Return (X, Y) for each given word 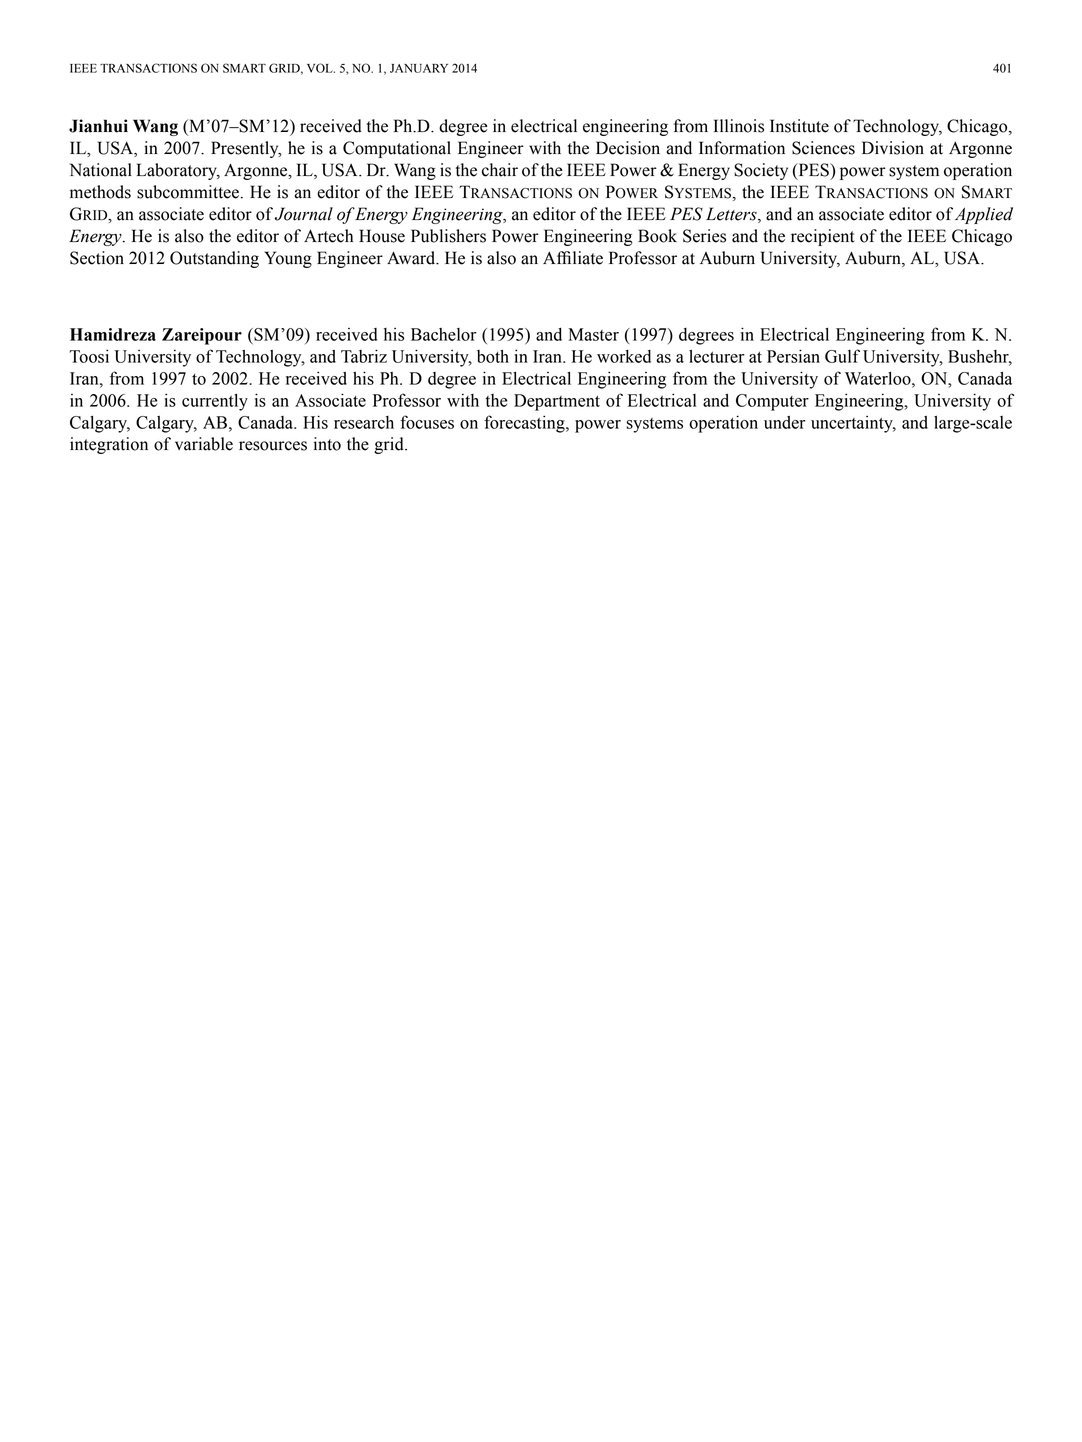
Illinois (739, 126)
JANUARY (419, 68)
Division (893, 148)
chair (500, 170)
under (785, 422)
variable (204, 444)
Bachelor (444, 334)
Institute (799, 126)
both (493, 356)
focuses (427, 422)
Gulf (842, 356)
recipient (822, 237)
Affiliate (573, 258)
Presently (246, 149)
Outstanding (214, 259)
